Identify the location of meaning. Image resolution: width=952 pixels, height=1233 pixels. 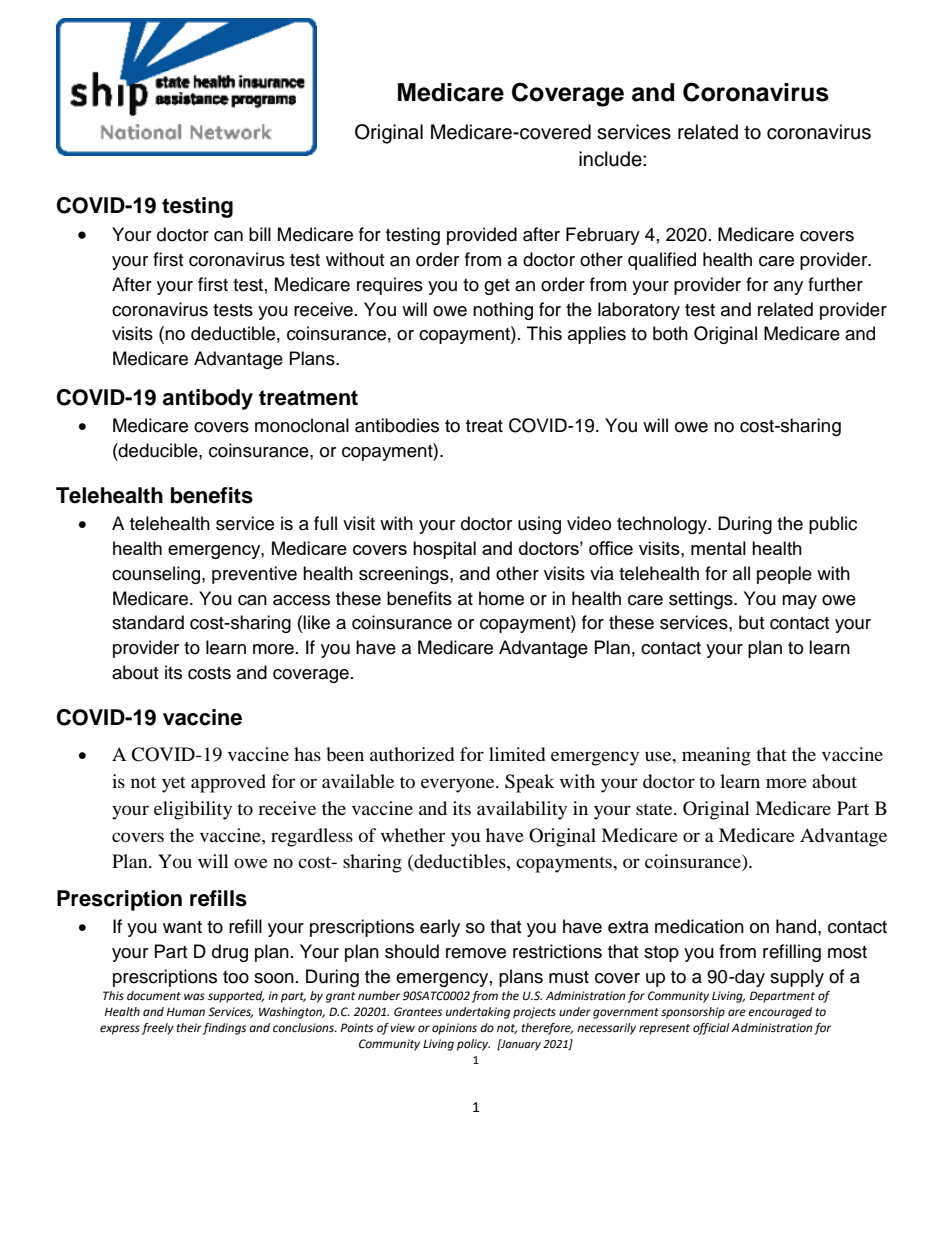
(716, 756).
